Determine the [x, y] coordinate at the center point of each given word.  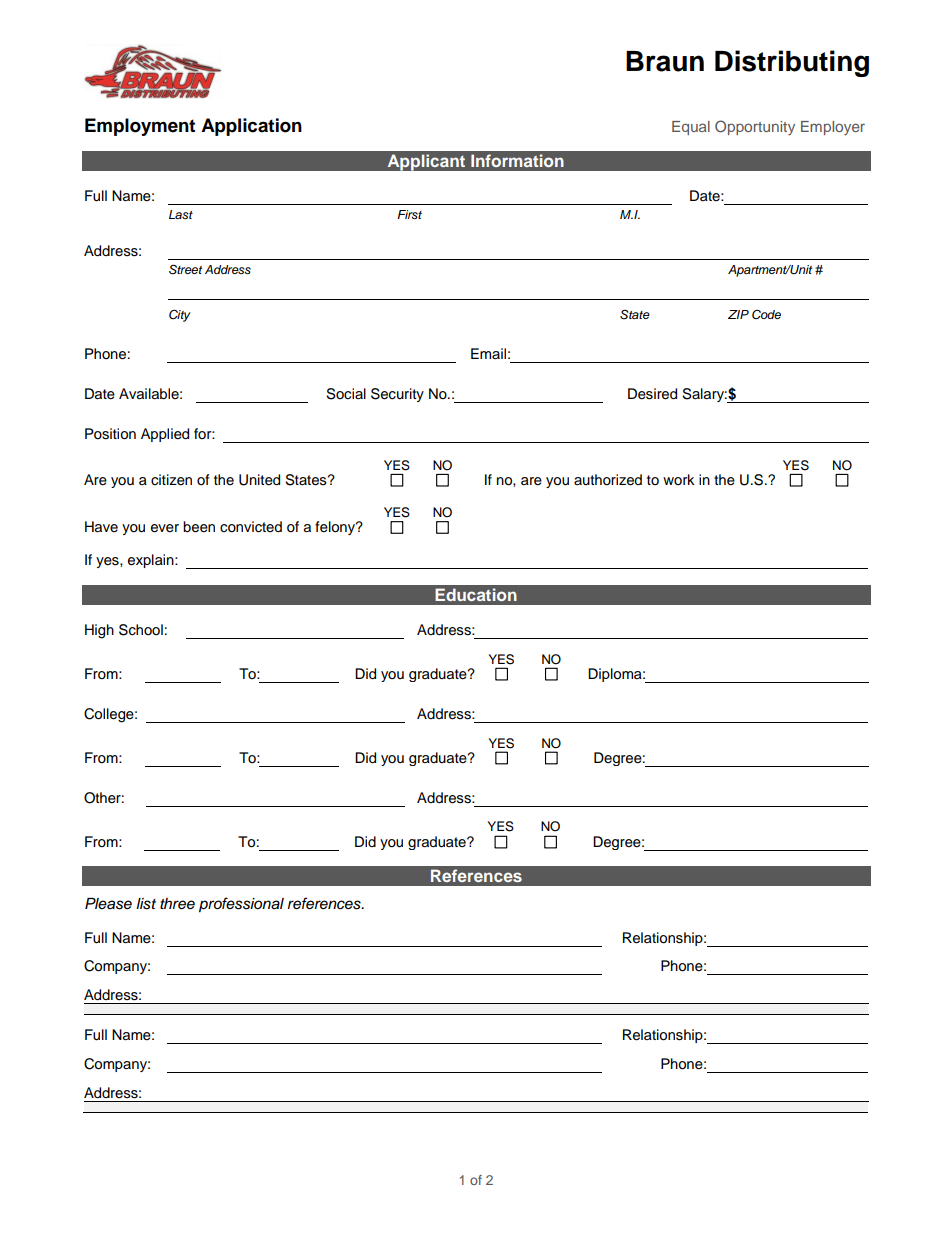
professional [241, 905]
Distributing [792, 63]
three [177, 904]
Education [476, 594]
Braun [665, 61]
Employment [140, 127]
